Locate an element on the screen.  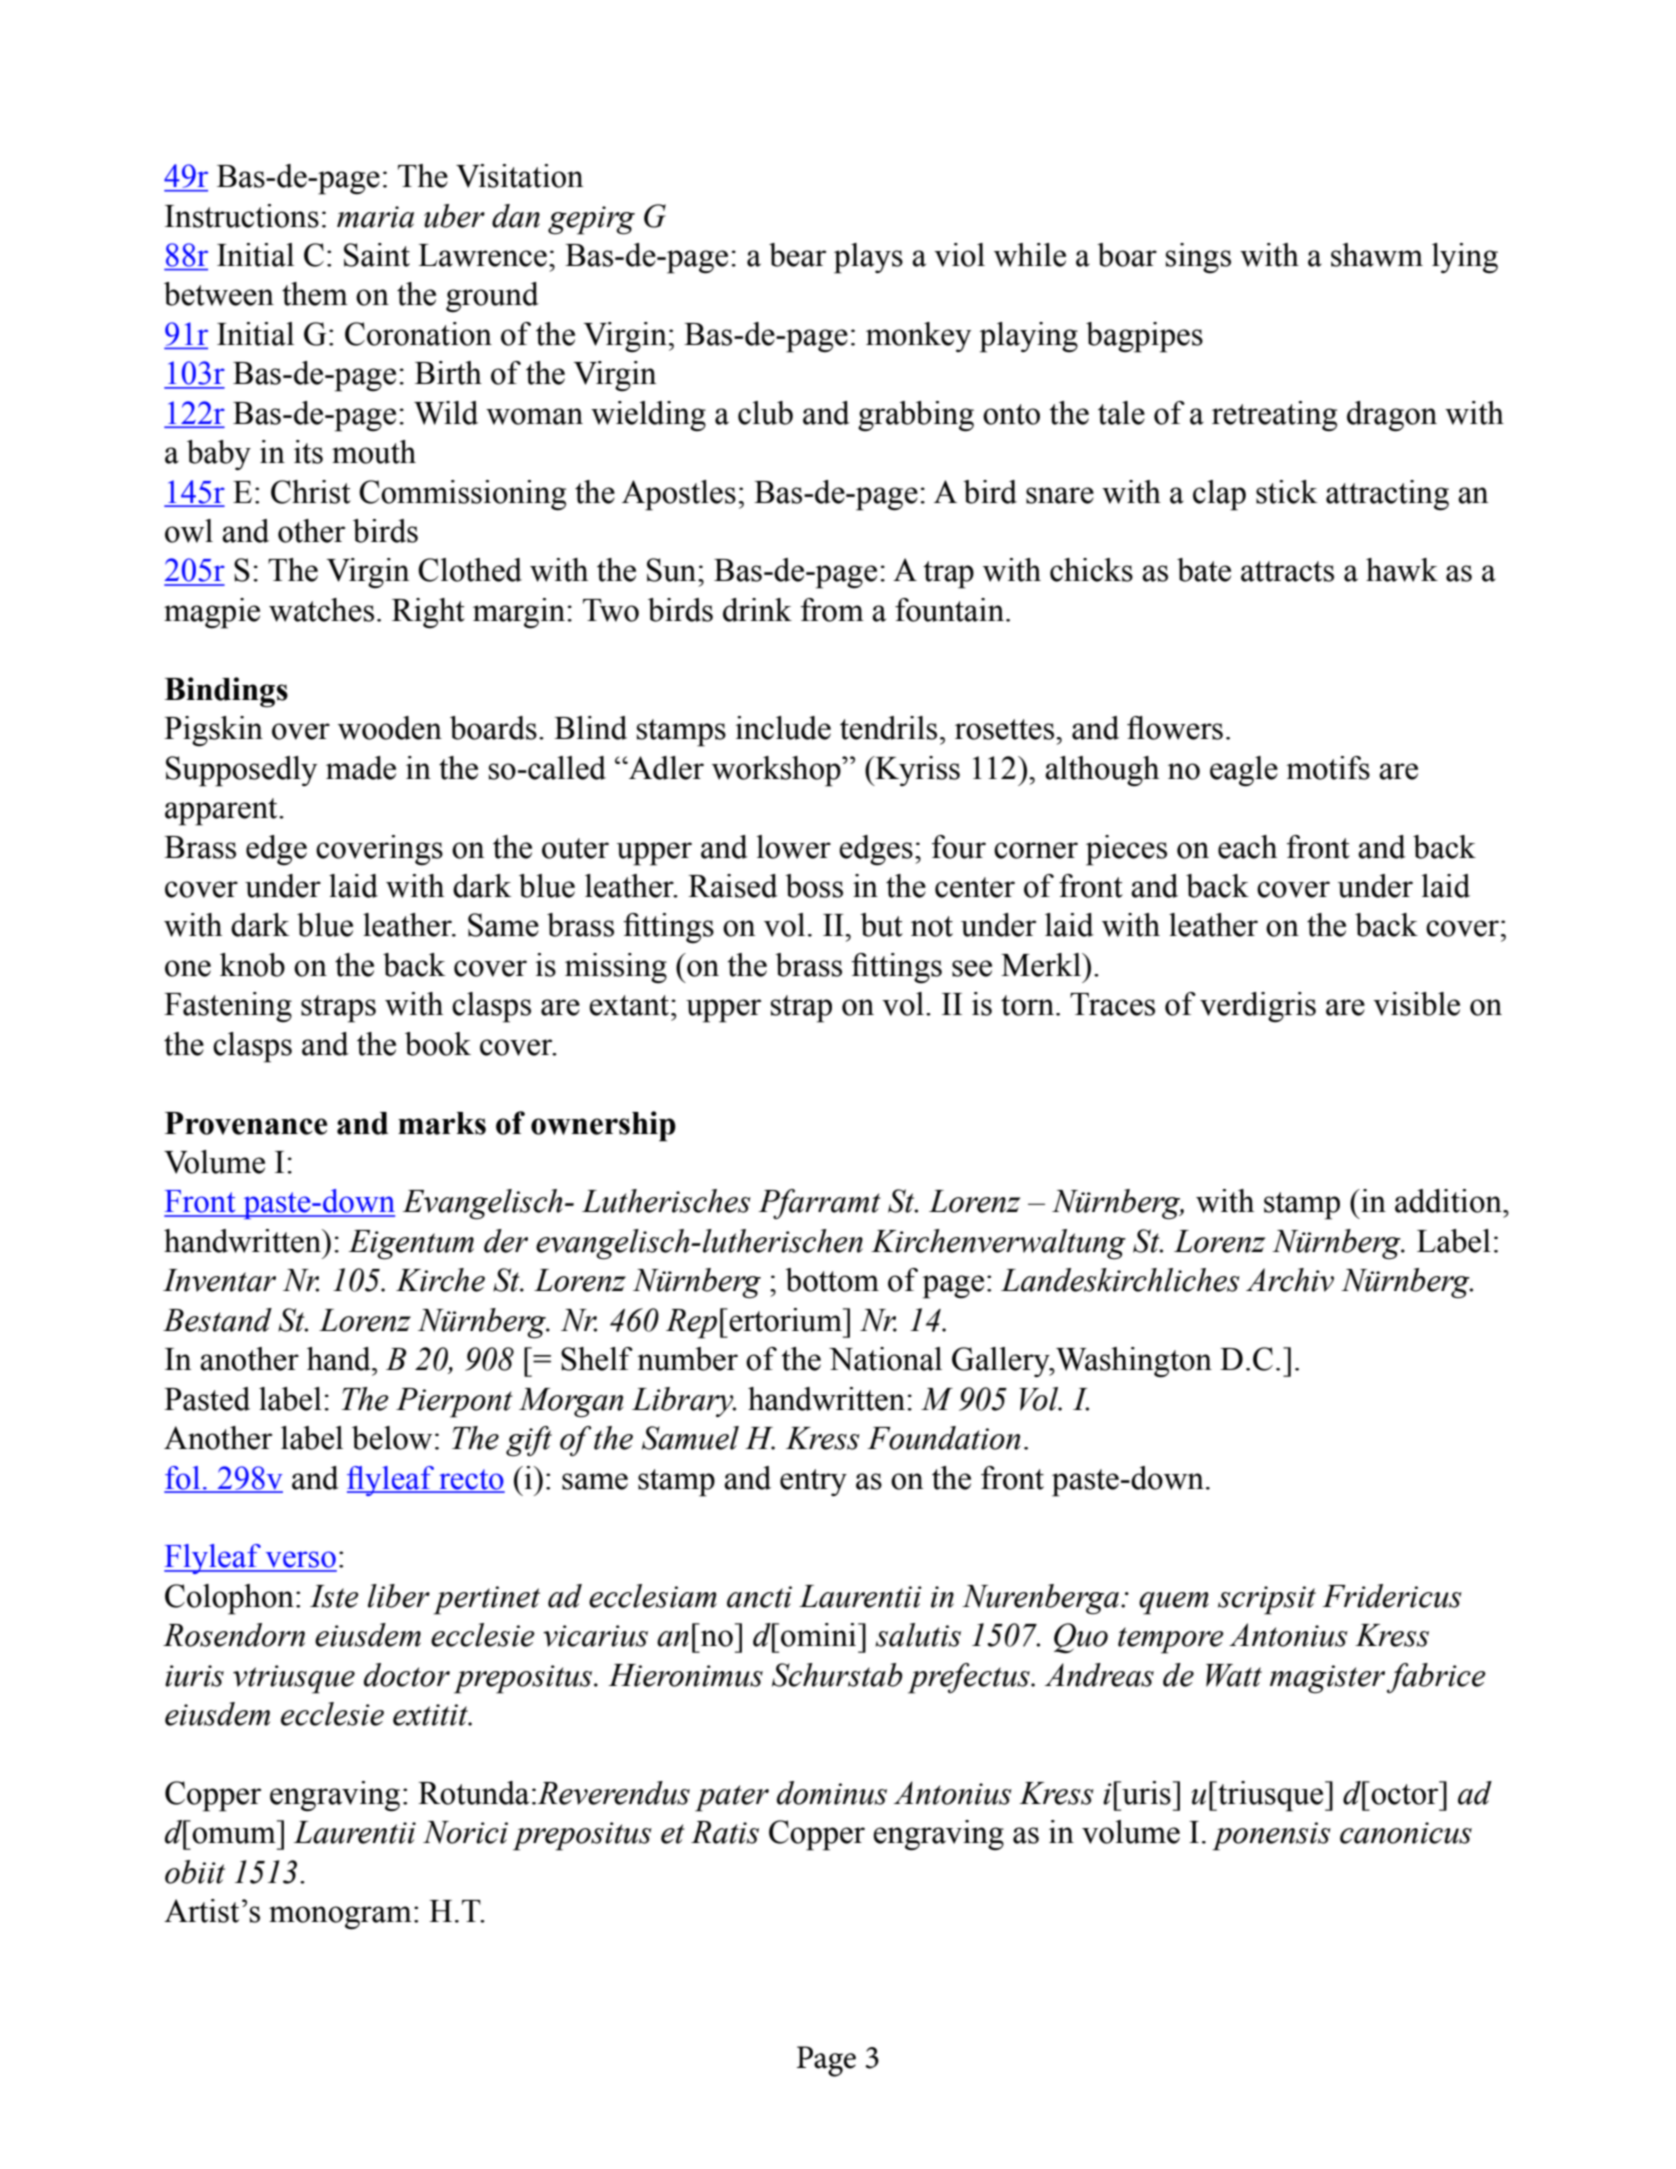
see is located at coordinates (972, 968).
